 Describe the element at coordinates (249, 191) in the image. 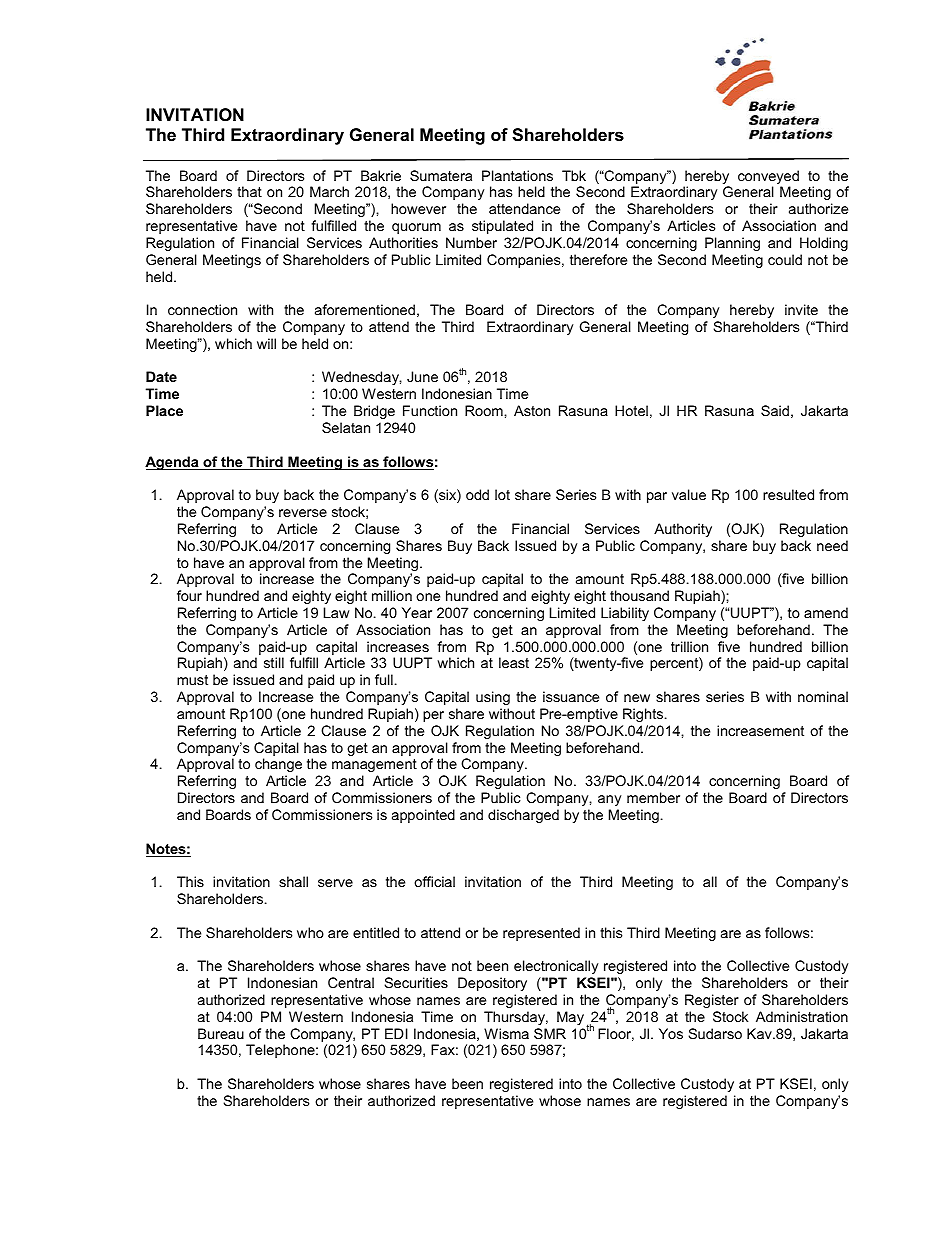

I see `that` at that location.
